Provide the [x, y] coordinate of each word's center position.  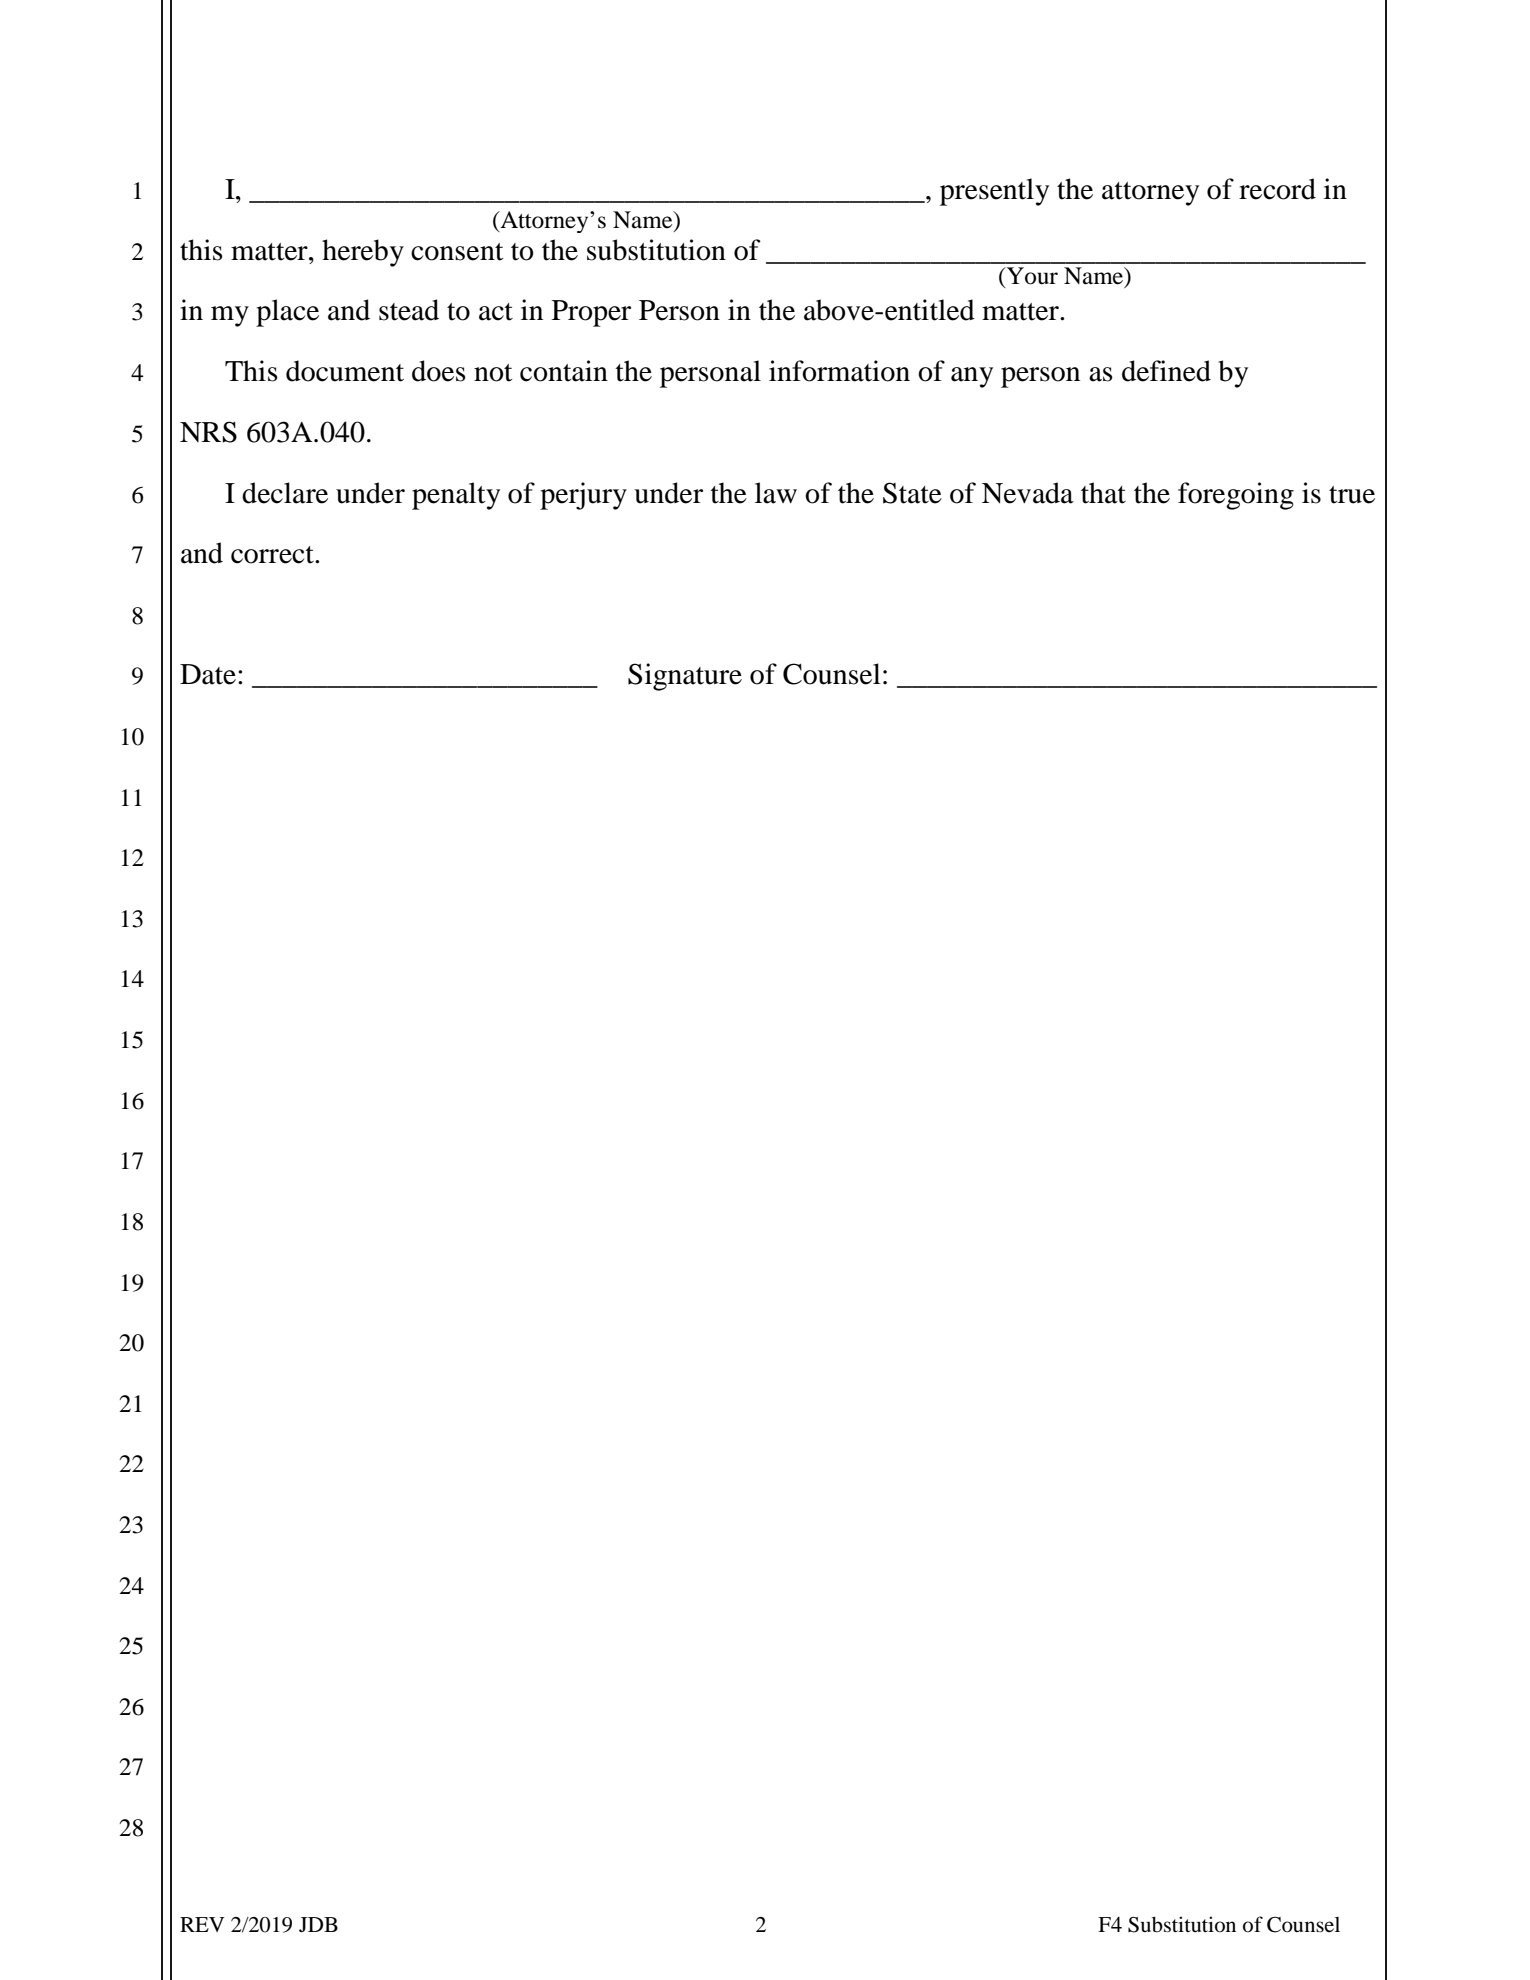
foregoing [1236, 496]
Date [208, 674]
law [776, 493]
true [1352, 495]
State [912, 493]
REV [202, 1924]
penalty [456, 496]
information [839, 371]
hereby [363, 253]
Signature [685, 677]
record [1277, 189]
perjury [583, 496]
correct [273, 555]
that [1103, 493]
